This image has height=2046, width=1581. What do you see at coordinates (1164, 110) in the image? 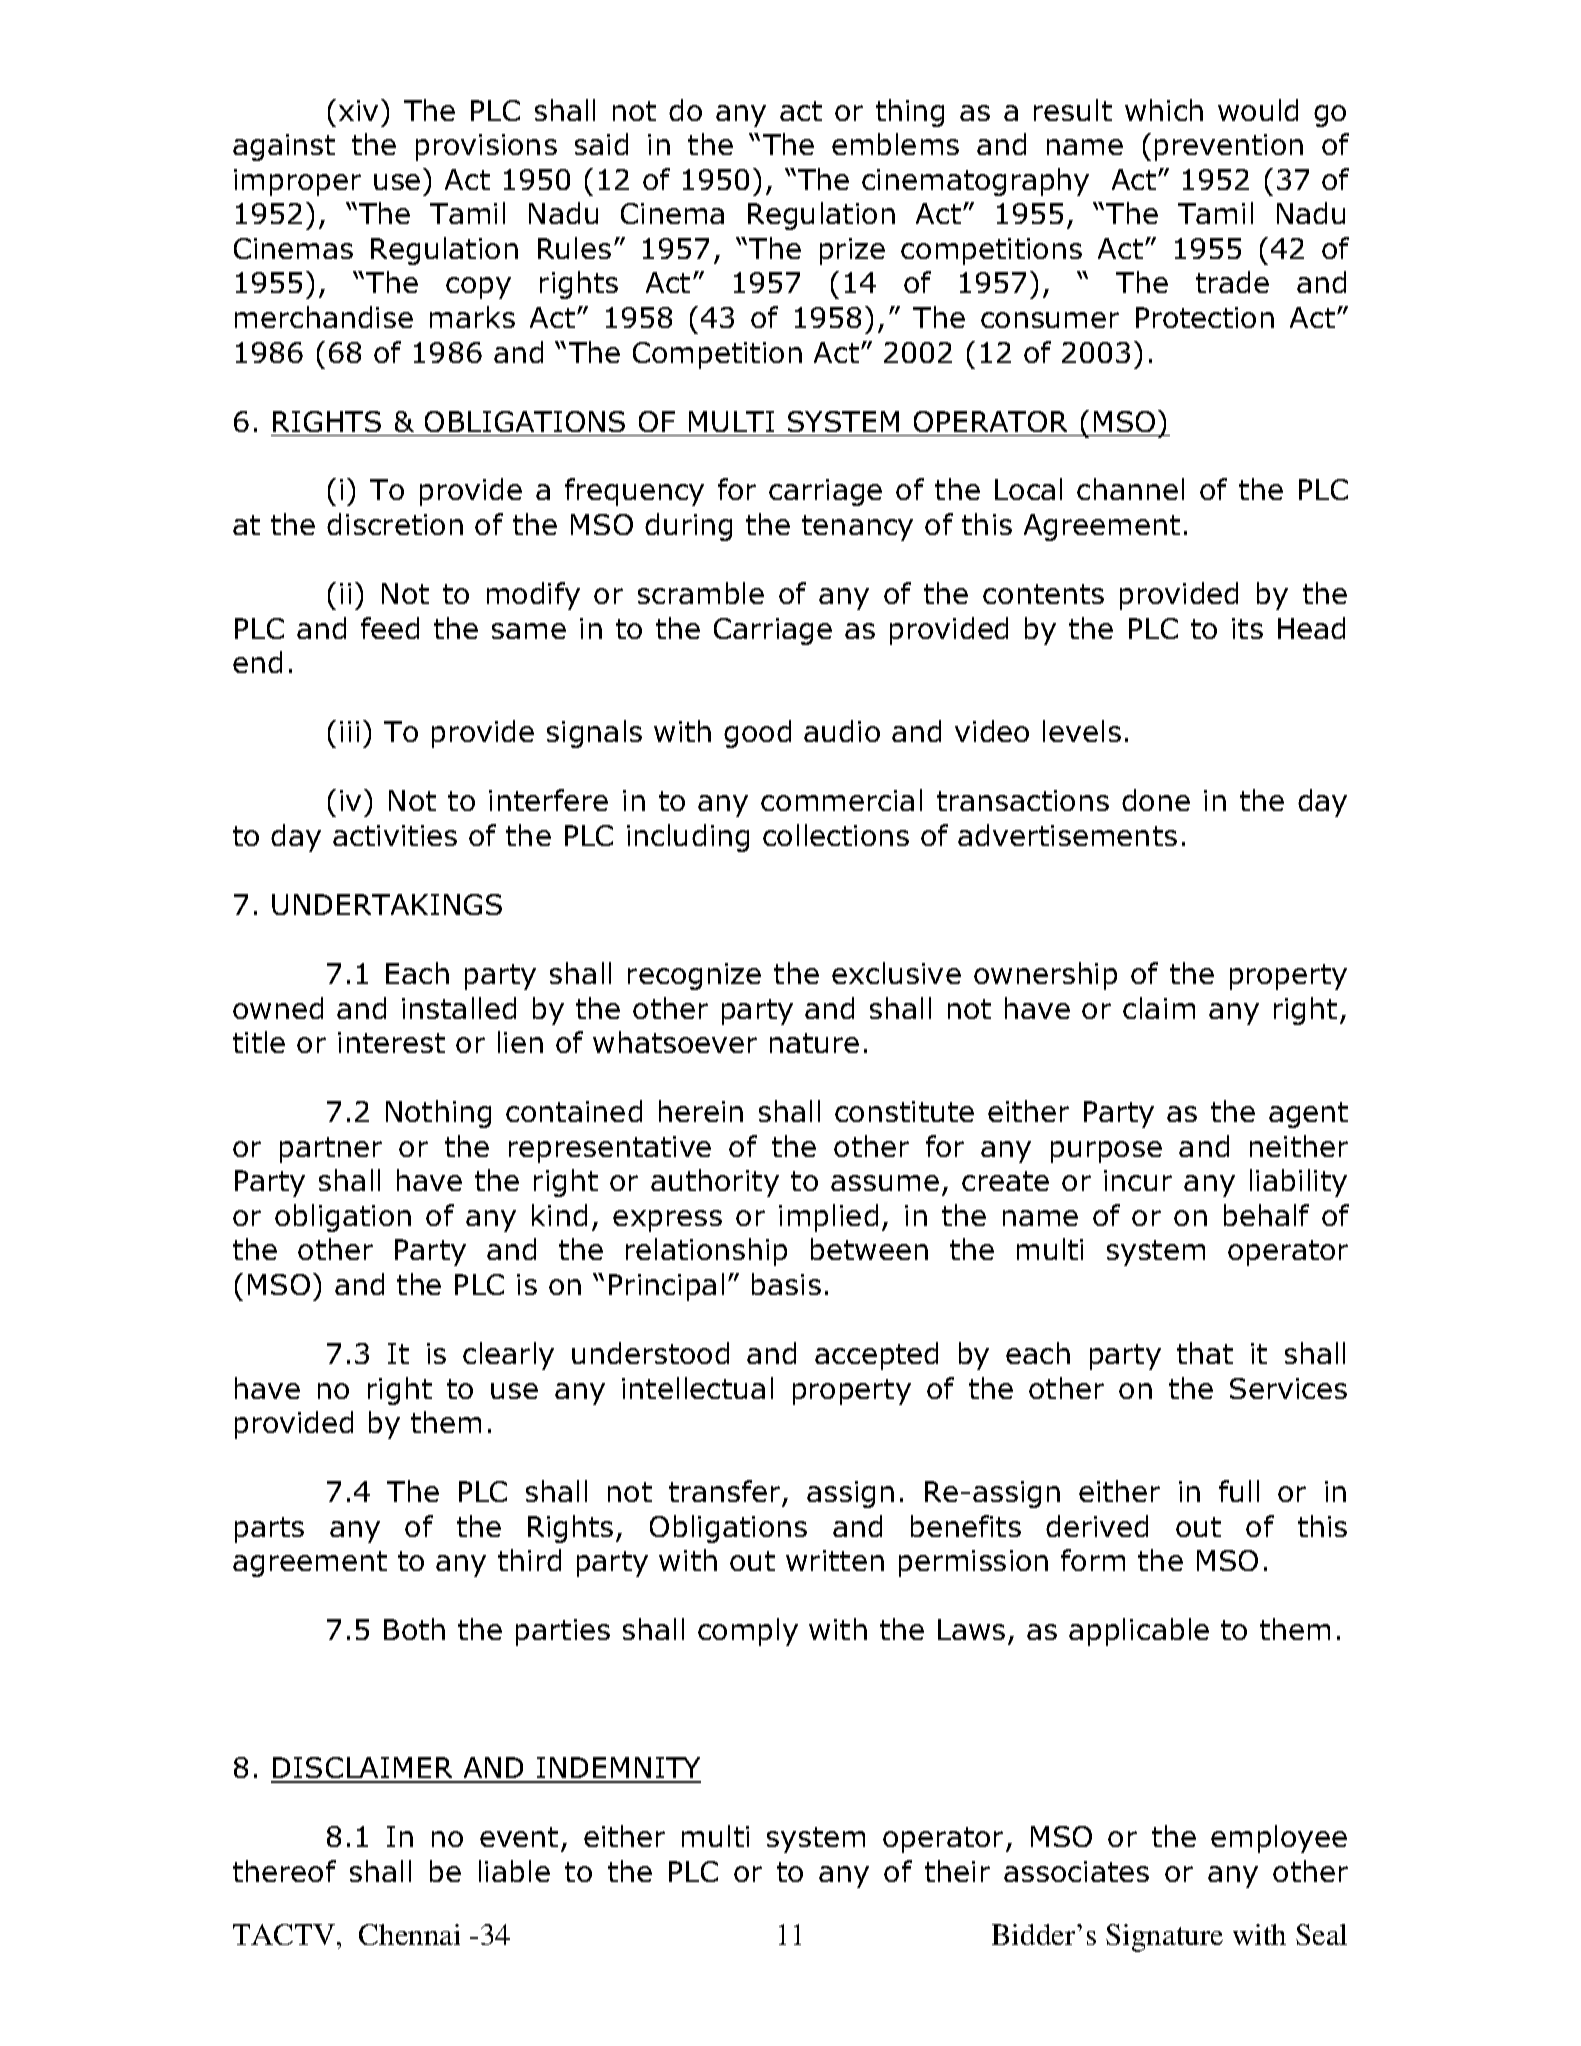
I see `which` at bounding box center [1164, 110].
